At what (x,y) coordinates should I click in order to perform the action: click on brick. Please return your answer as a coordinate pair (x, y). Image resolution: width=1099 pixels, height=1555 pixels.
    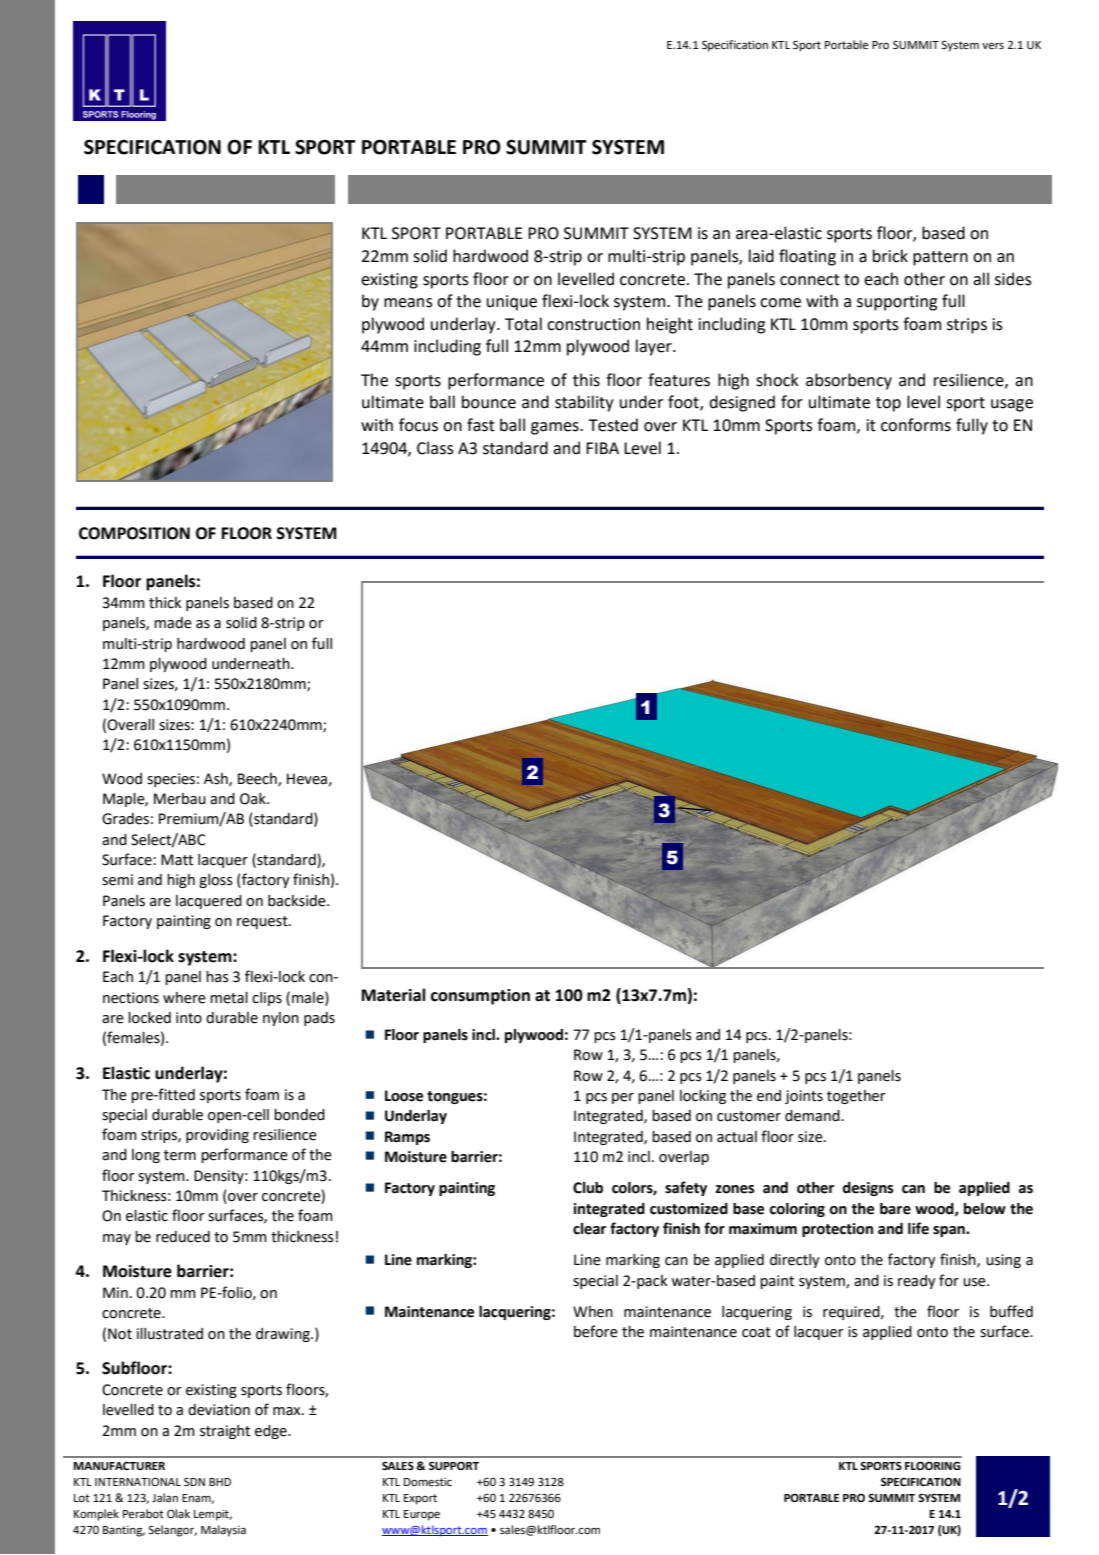
    Looking at the image, I should click on (890, 256).
